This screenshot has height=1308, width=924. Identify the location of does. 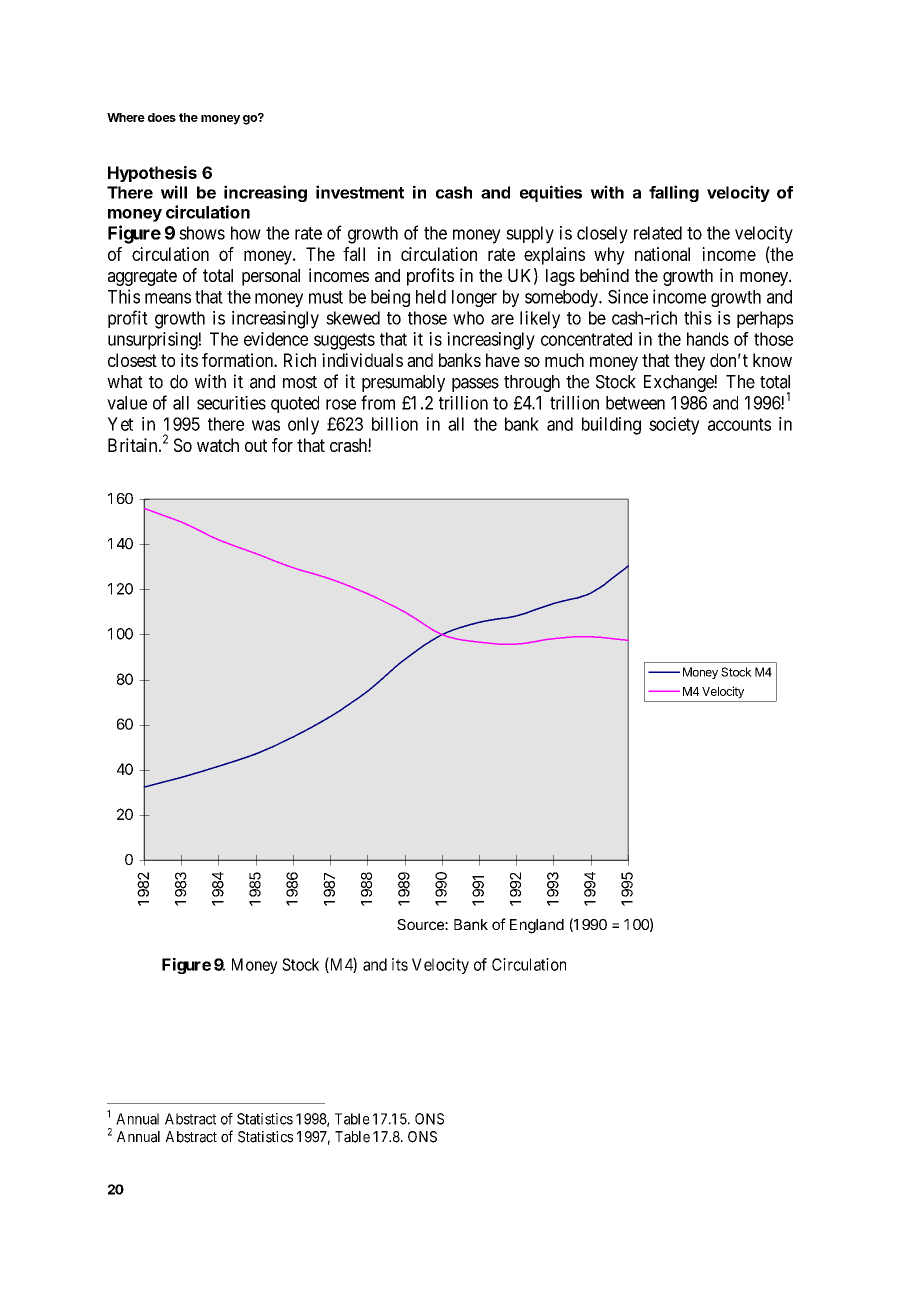
(162, 117).
